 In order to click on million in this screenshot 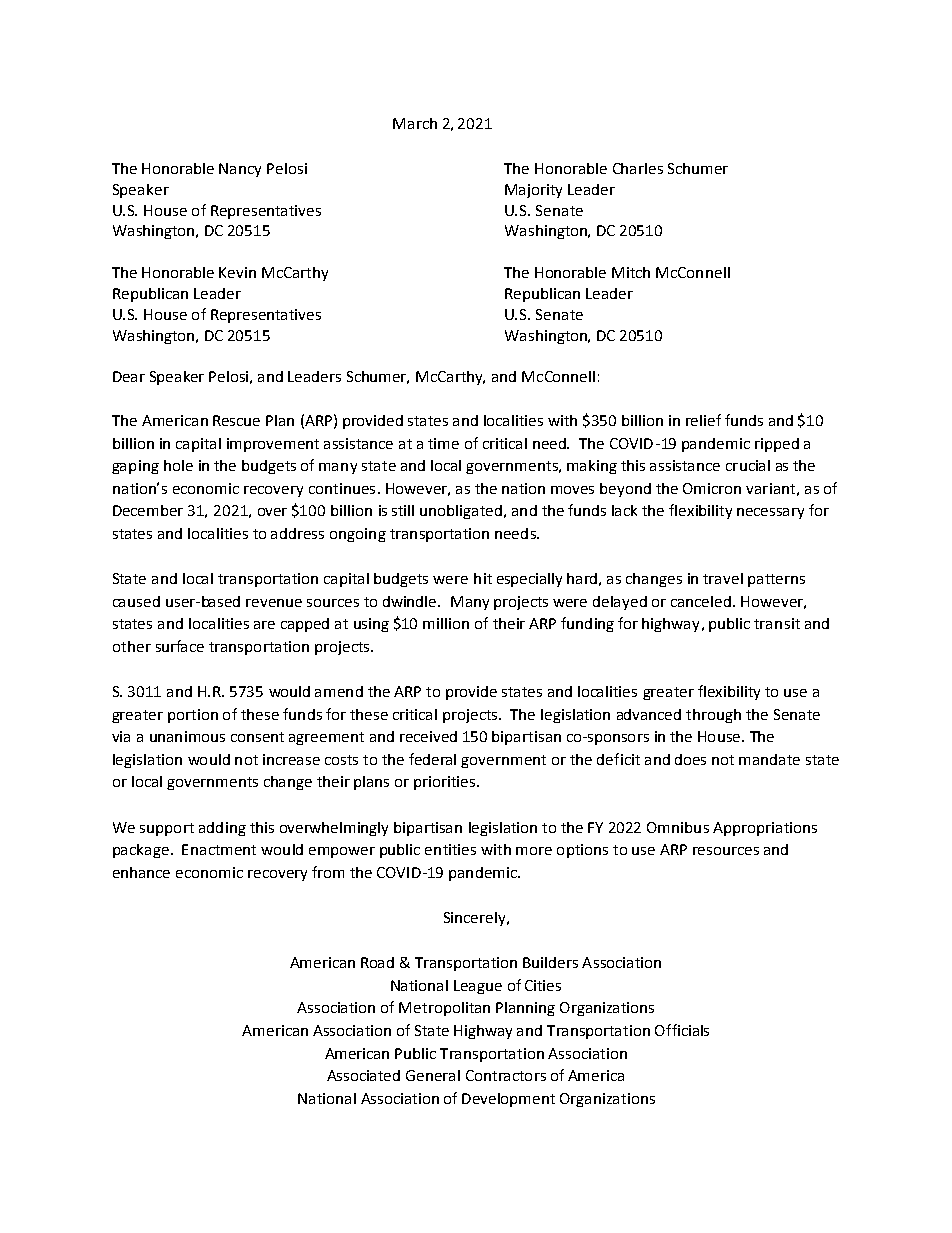, I will do `click(446, 623)`.
